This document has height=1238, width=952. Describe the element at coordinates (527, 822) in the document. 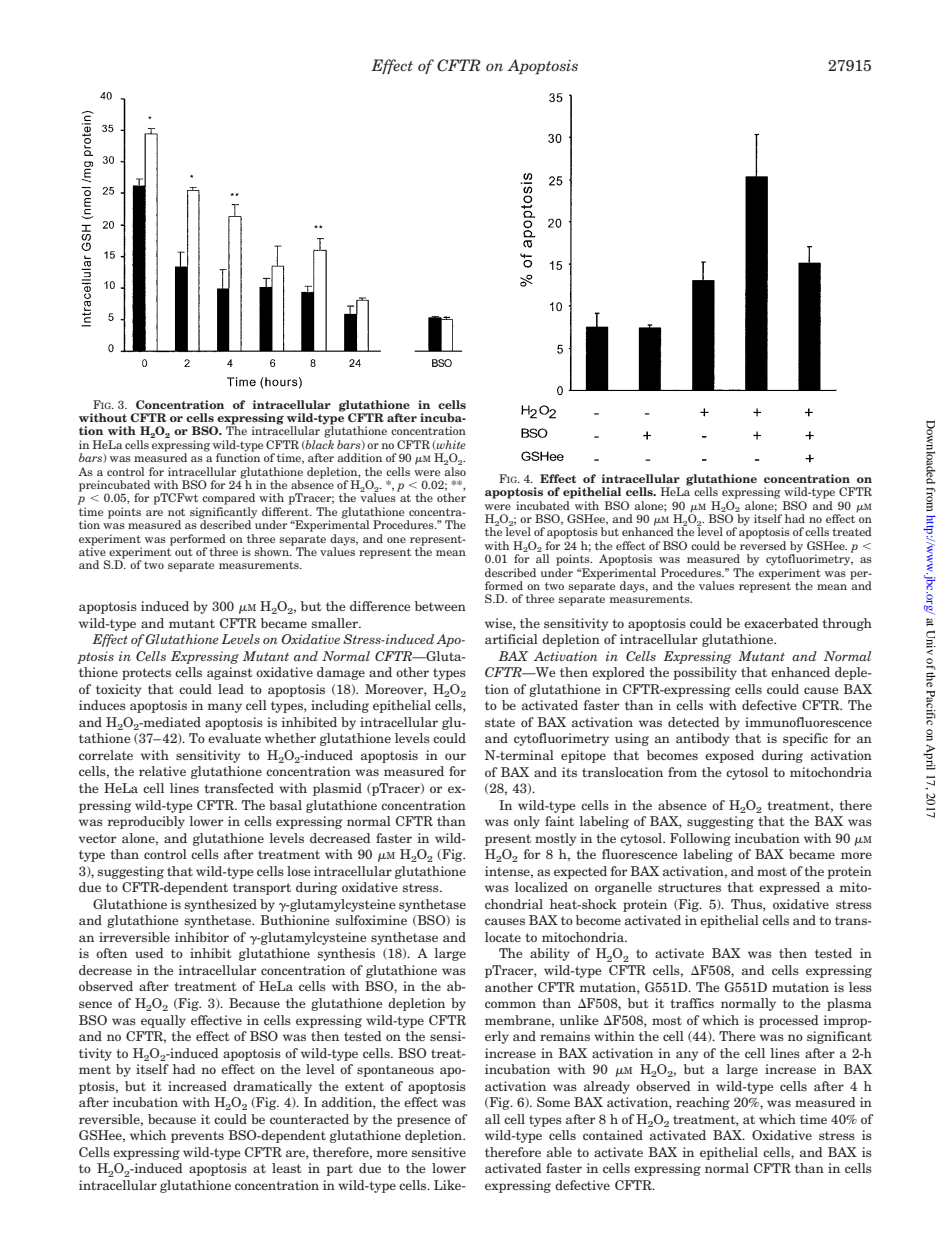

I see `only` at that location.
